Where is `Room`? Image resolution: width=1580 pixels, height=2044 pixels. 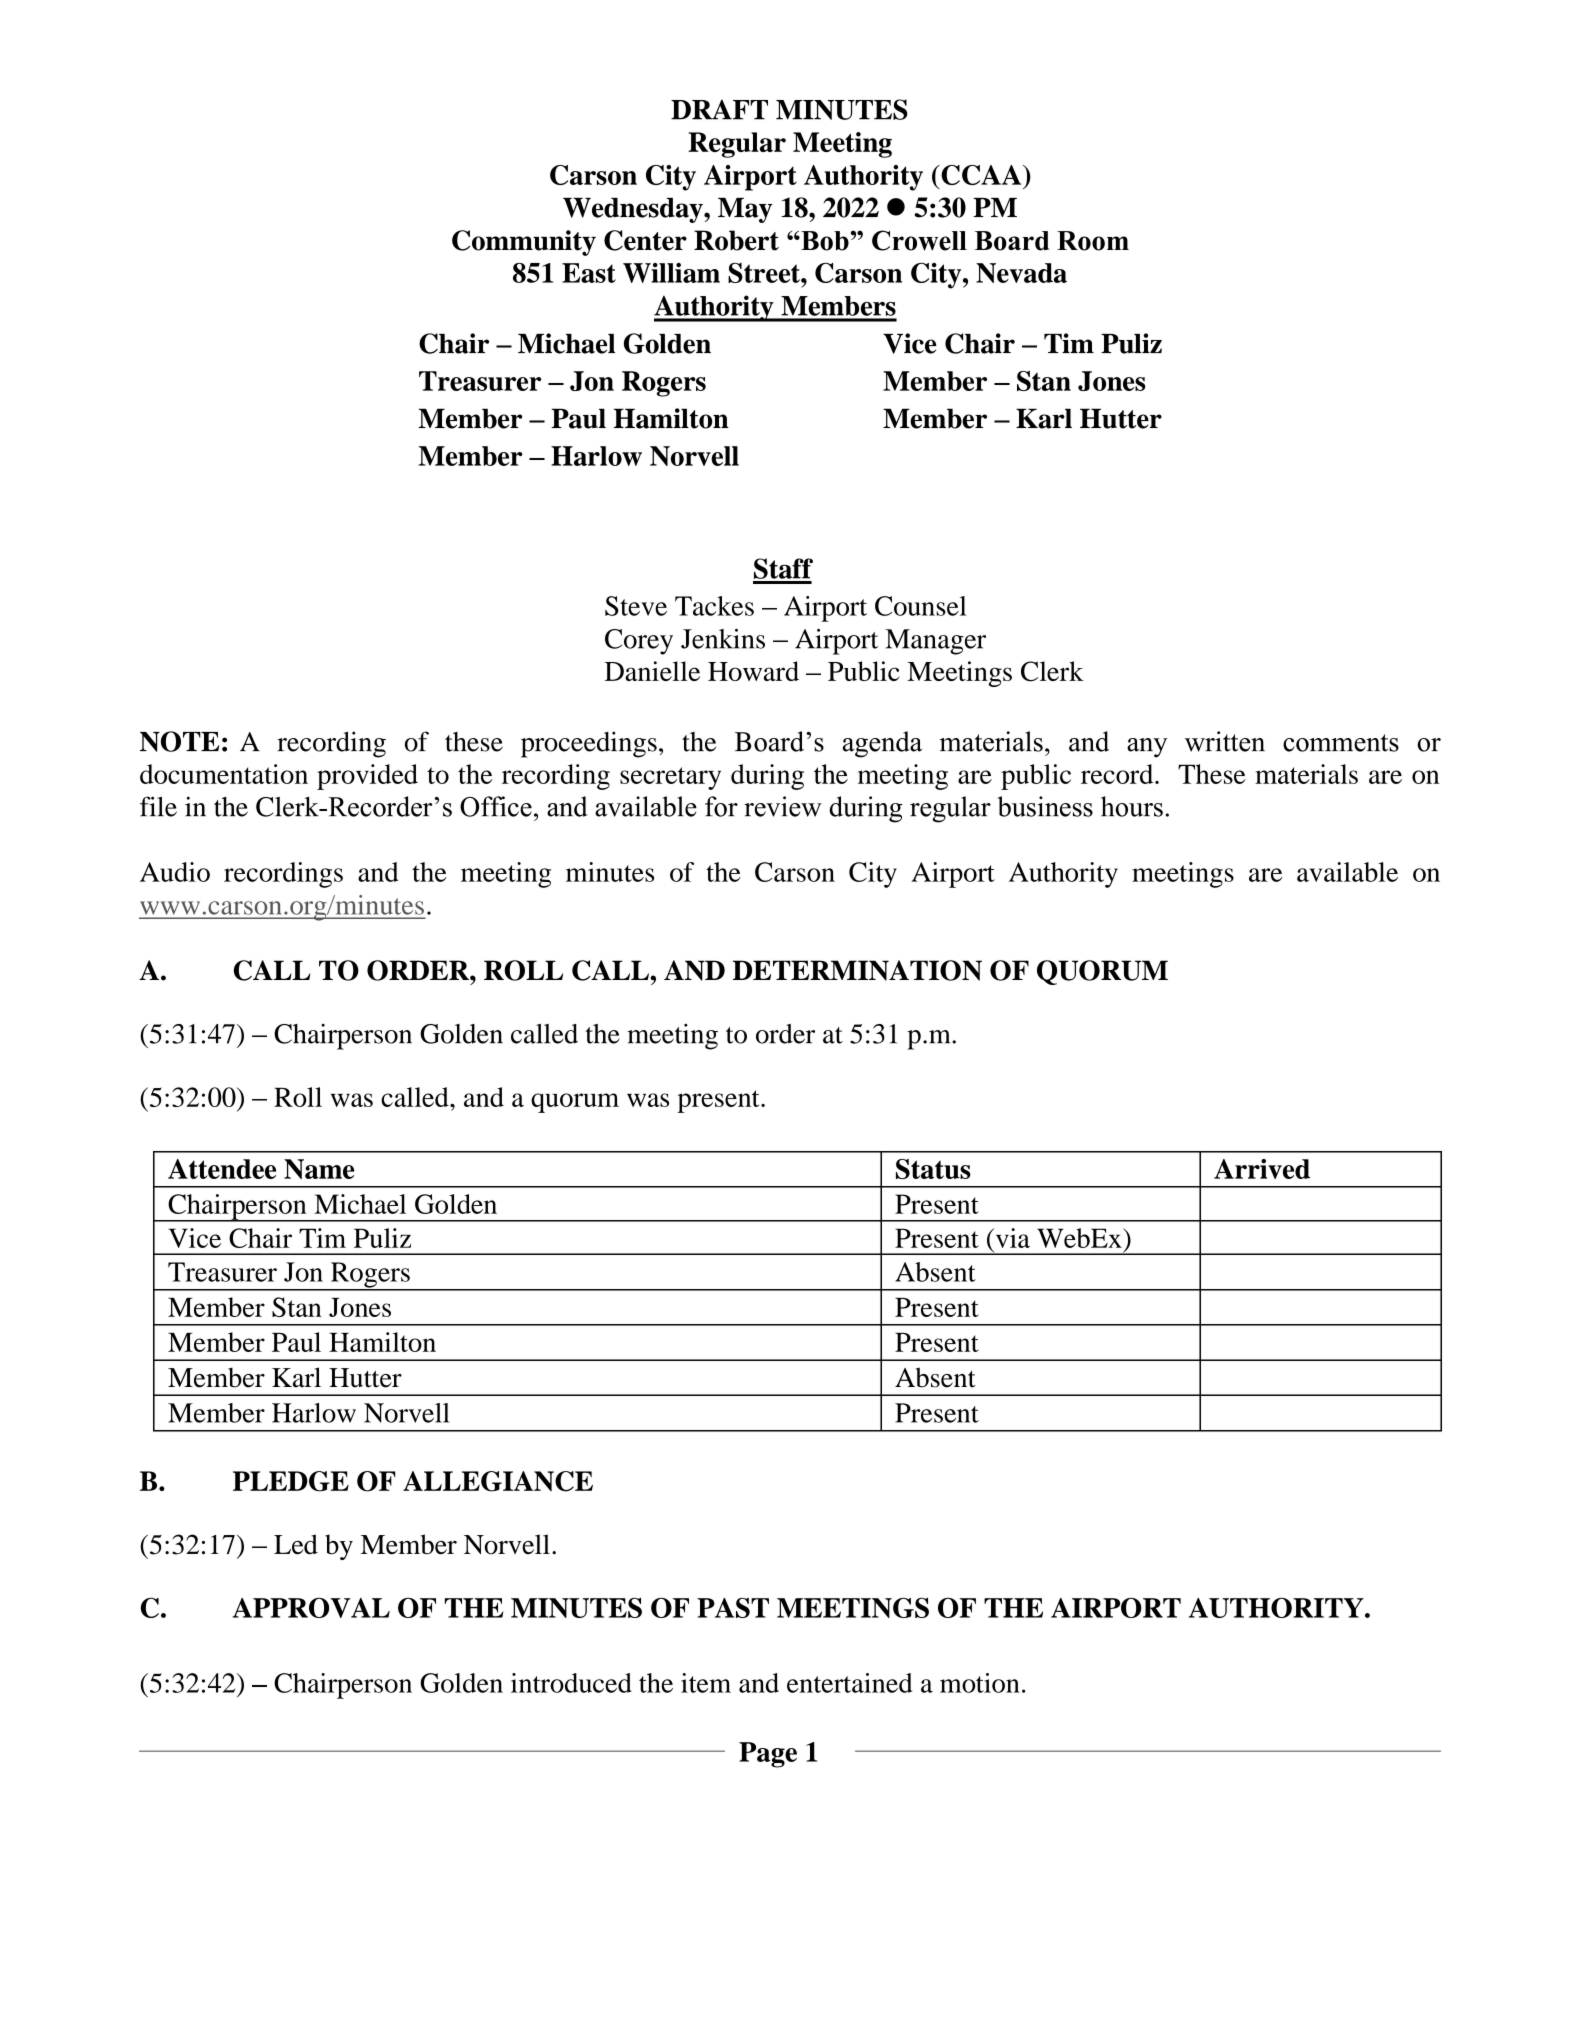 Room is located at coordinates (1093, 241).
